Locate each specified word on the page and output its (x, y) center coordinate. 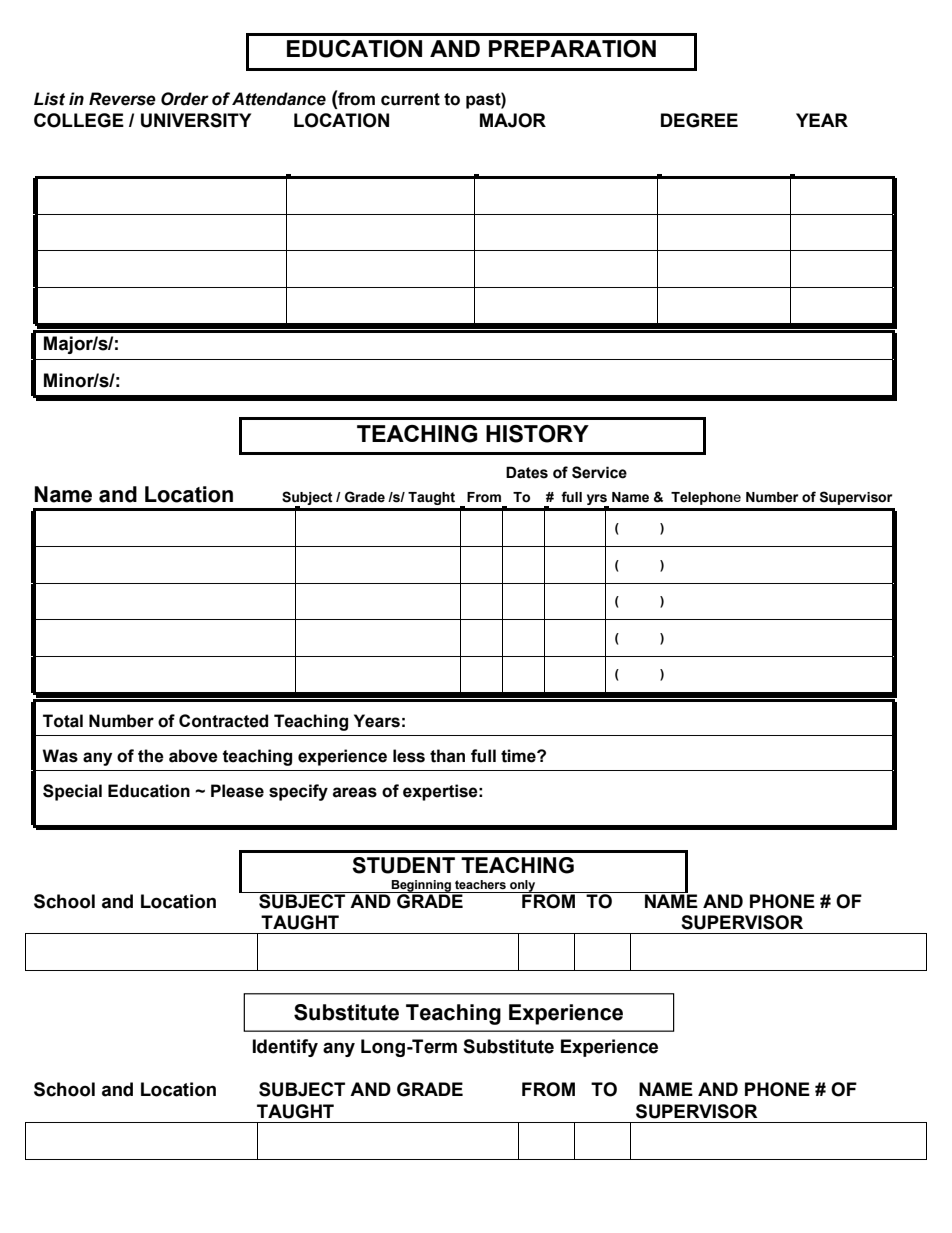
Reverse (122, 99)
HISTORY (537, 434)
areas (355, 792)
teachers (480, 884)
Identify (285, 1048)
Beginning (422, 886)
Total (63, 721)
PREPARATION (572, 49)
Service (599, 472)
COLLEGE (79, 120)
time (519, 756)
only (523, 886)
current (410, 99)
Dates (527, 472)
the (151, 756)
